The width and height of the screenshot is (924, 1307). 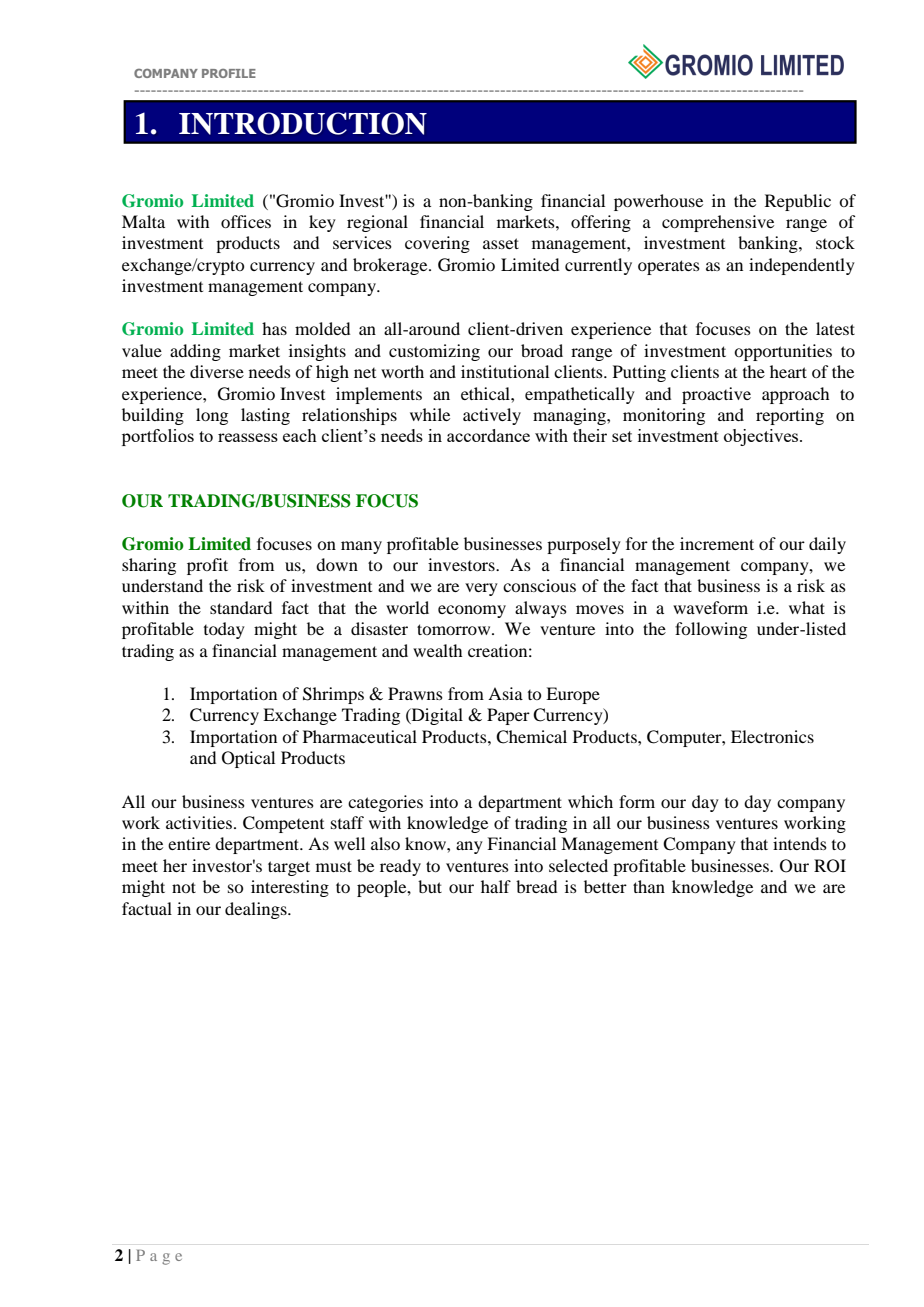 What do you see at coordinates (798, 202) in the screenshot?
I see `Republic` at bounding box center [798, 202].
